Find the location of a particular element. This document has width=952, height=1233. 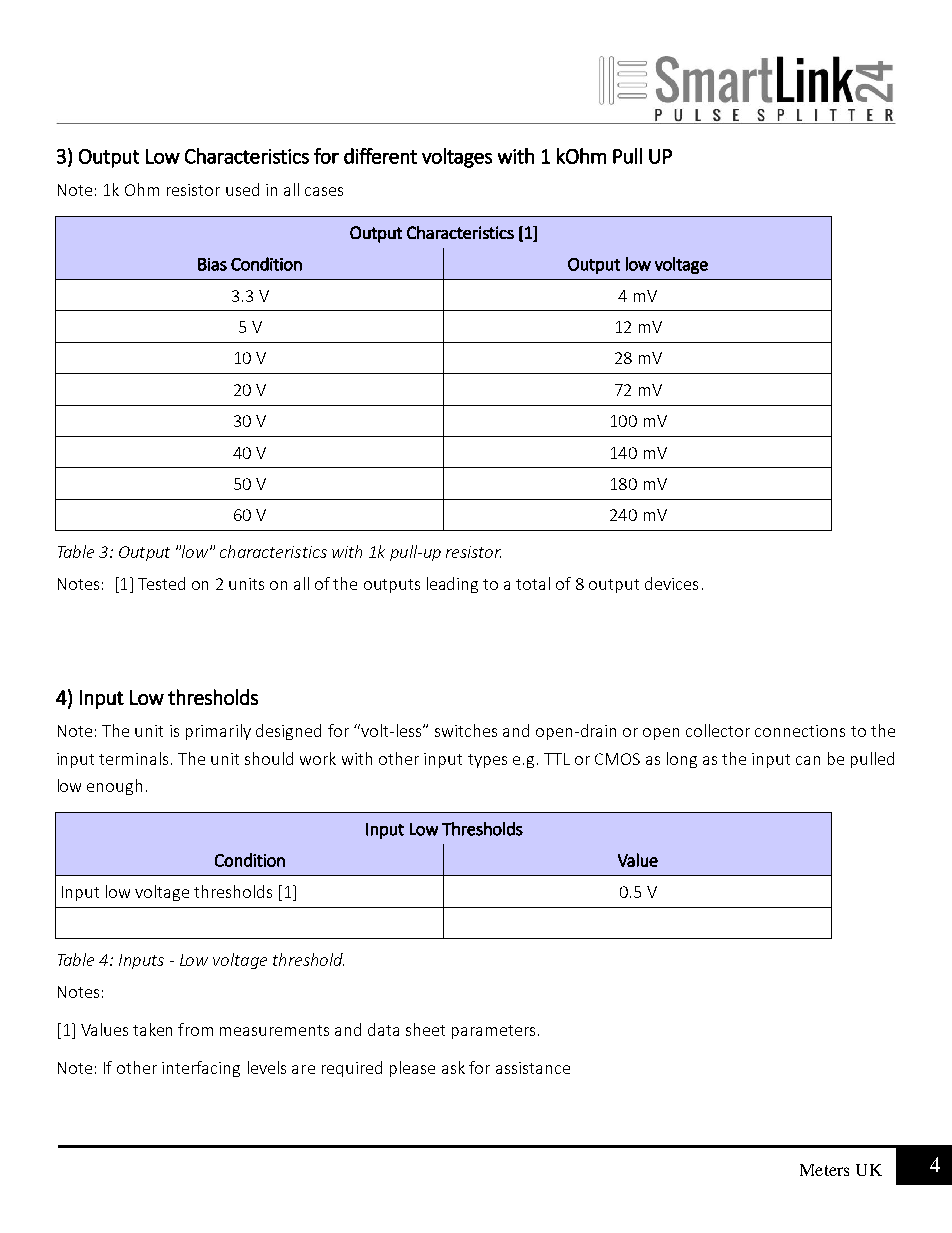

Bias is located at coordinates (212, 264).
